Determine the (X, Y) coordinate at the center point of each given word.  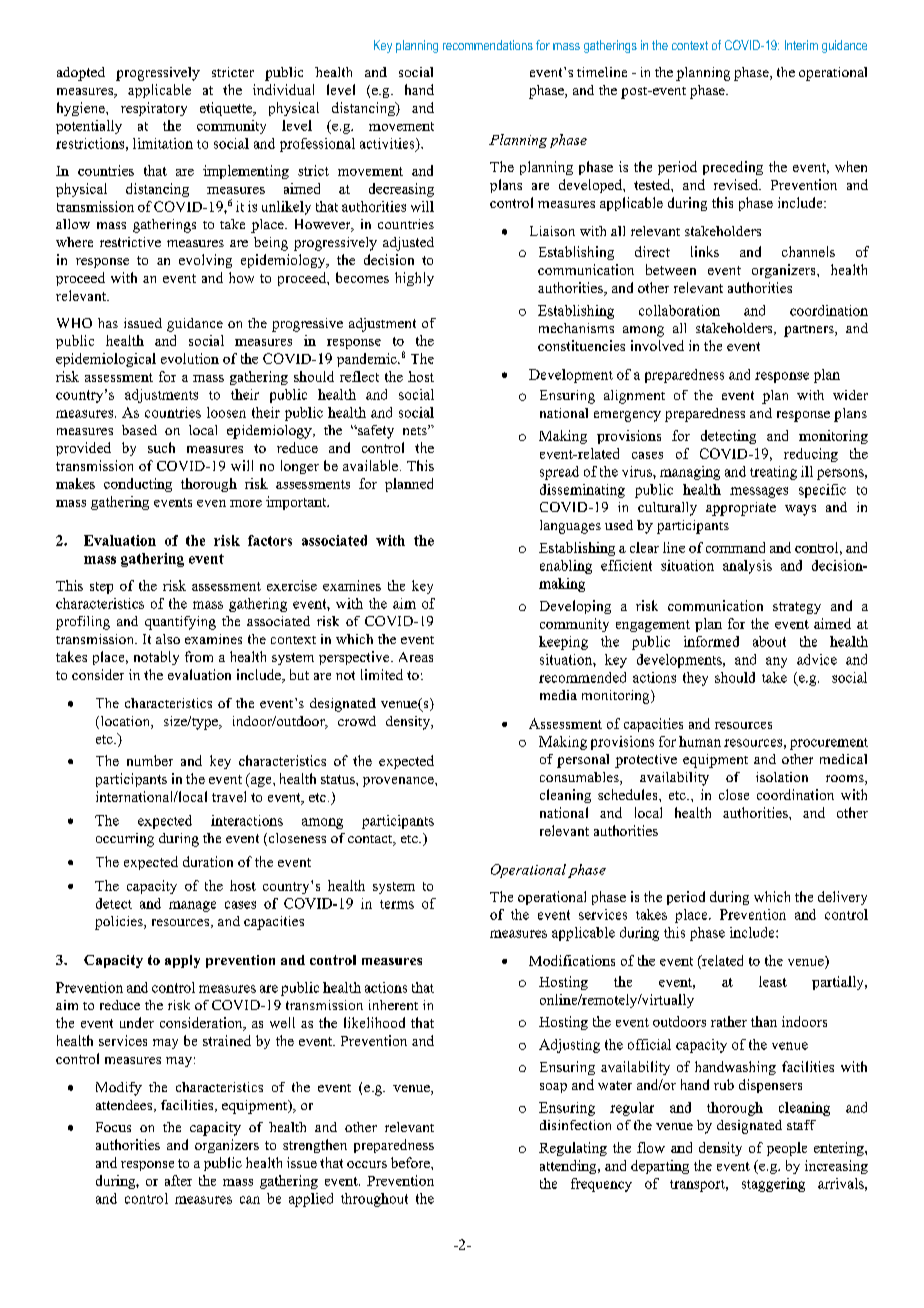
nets (416, 430)
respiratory (154, 109)
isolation (782, 777)
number (150, 760)
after (178, 1180)
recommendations (488, 45)
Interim (801, 45)
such (161, 447)
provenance (399, 782)
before (411, 1162)
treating (773, 473)
